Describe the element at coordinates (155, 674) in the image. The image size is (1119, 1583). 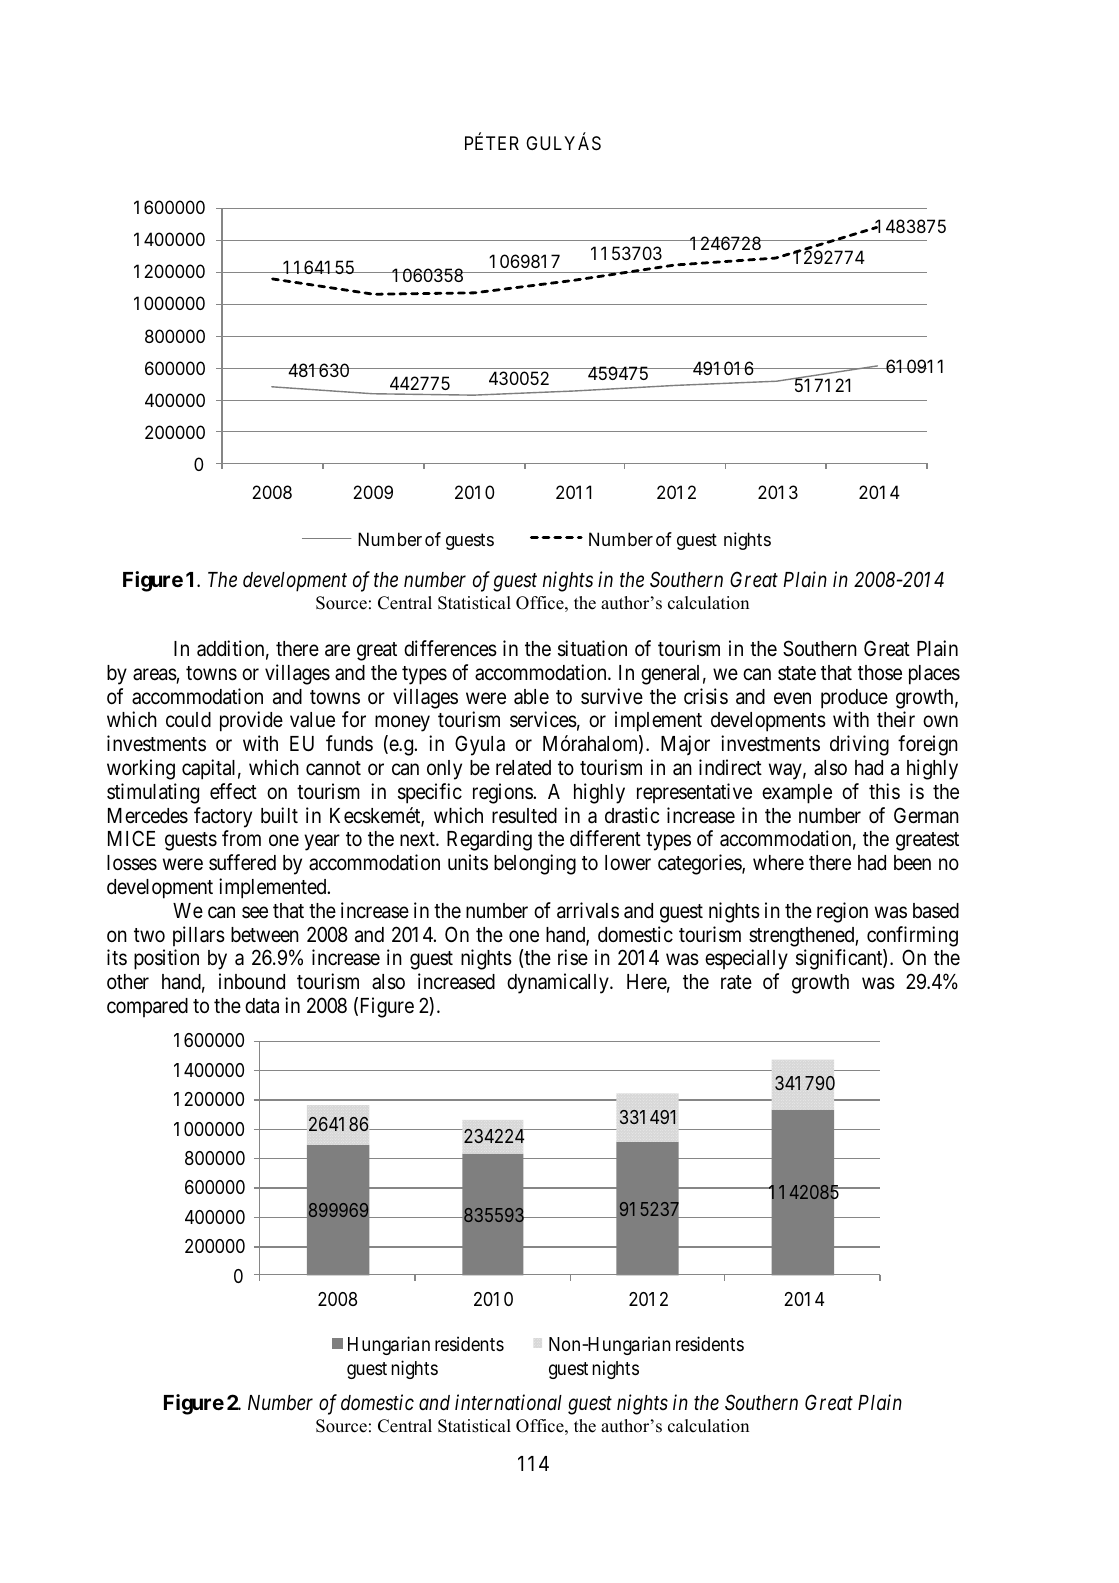
I see `areas` at that location.
